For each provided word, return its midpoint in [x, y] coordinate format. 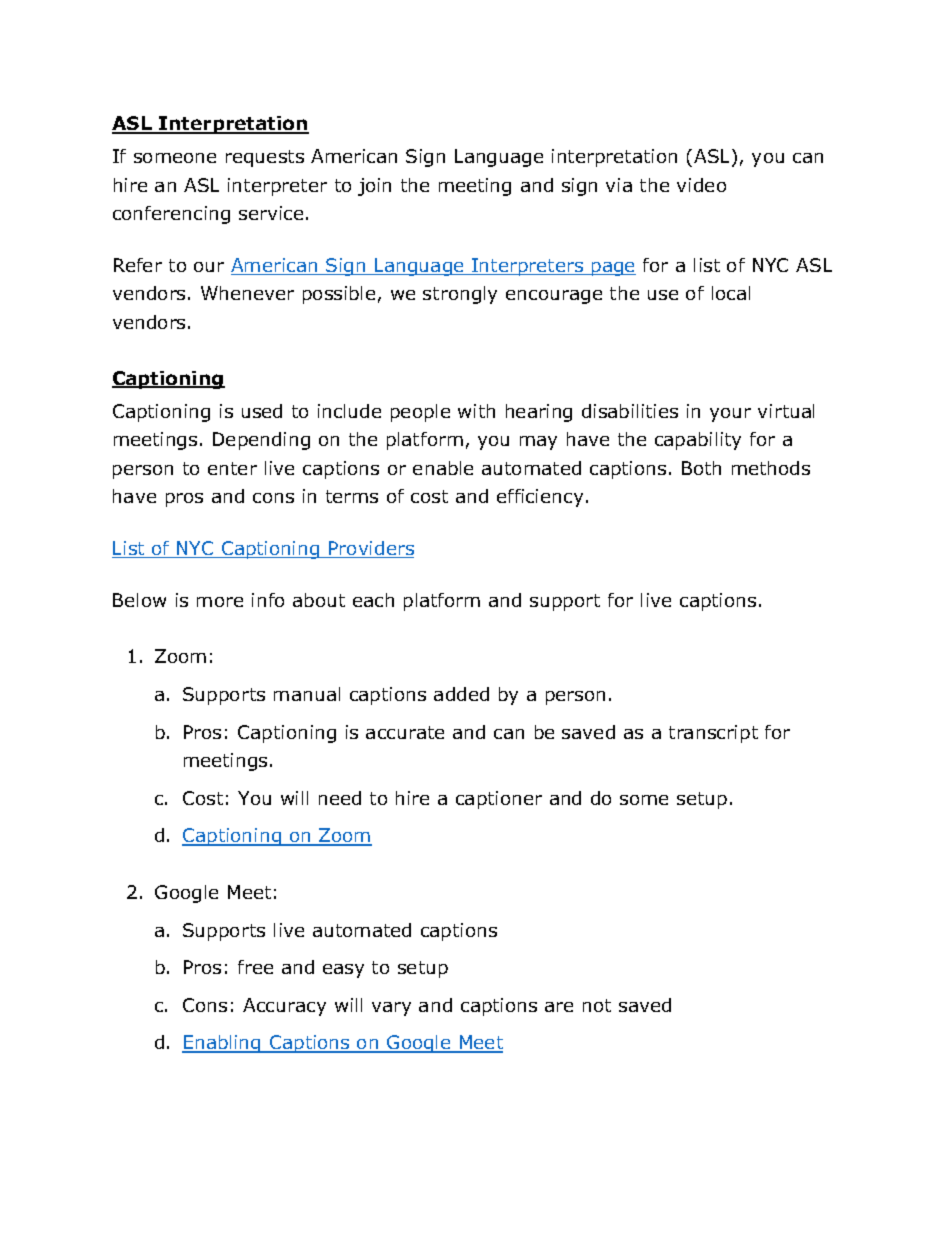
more [220, 602]
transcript [713, 734]
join [374, 187]
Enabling [222, 1044]
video [701, 185]
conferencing [171, 215]
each [373, 600]
